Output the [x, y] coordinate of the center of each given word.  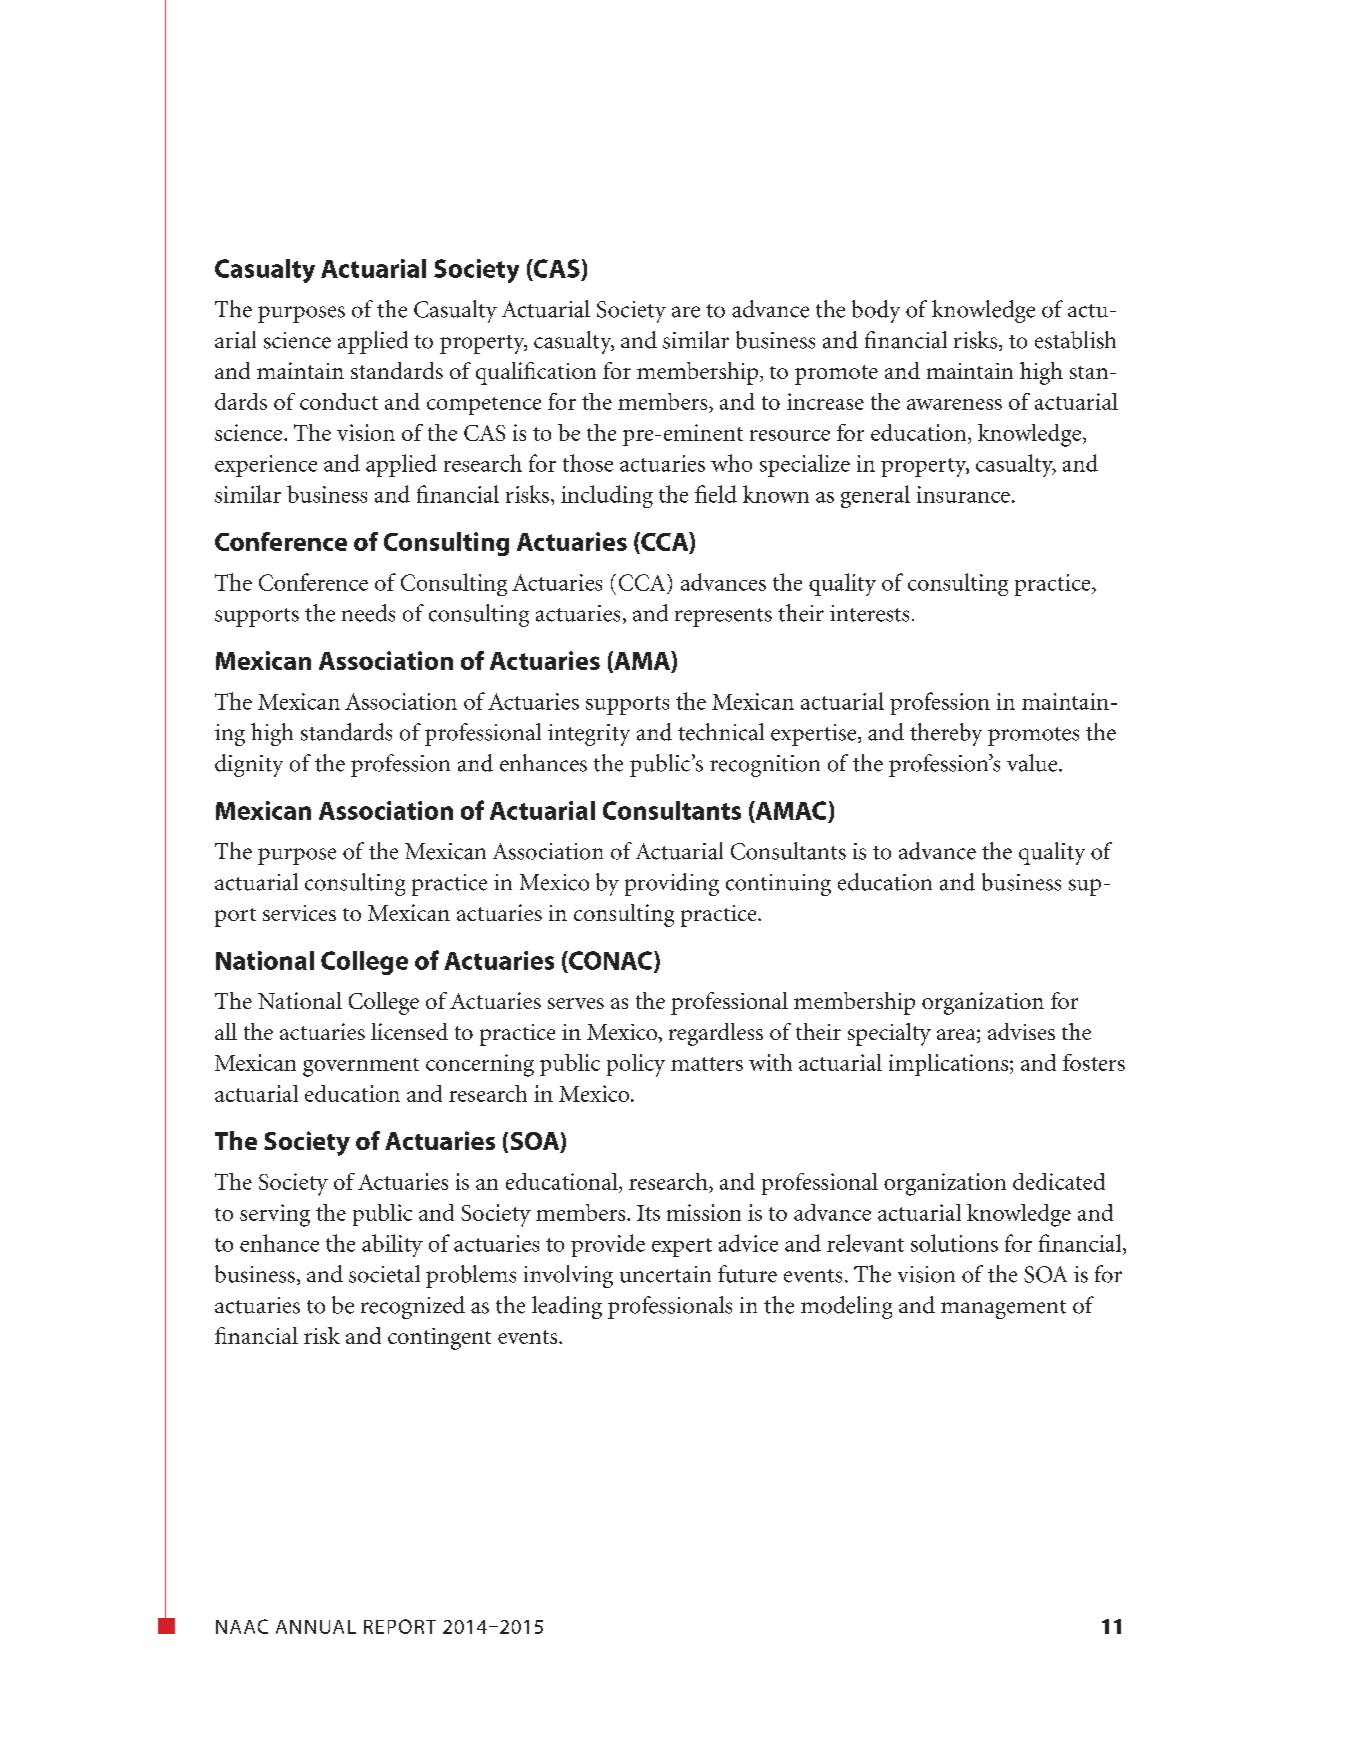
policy [636, 1065]
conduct [339, 401]
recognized [413, 1307]
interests [869, 613]
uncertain [665, 1274]
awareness [954, 404]
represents [723, 617]
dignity [249, 765]
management [1003, 1309]
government [361, 1067]
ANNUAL [316, 1627]
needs [368, 613]
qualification [536, 373]
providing [672, 884]
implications [950, 1065]
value [1033, 763]
